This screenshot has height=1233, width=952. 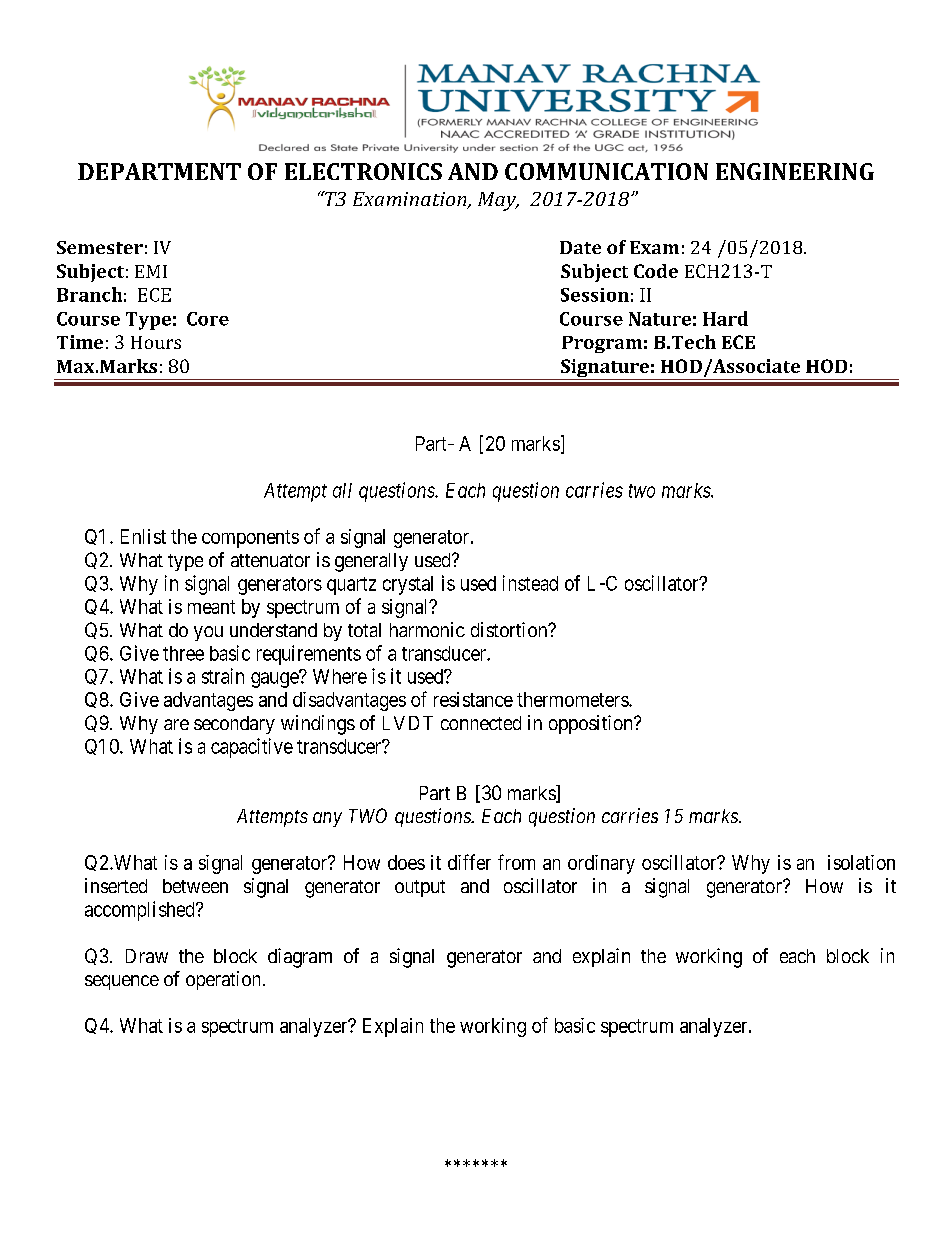 What do you see at coordinates (498, 201) in the screenshot?
I see `May` at bounding box center [498, 201].
